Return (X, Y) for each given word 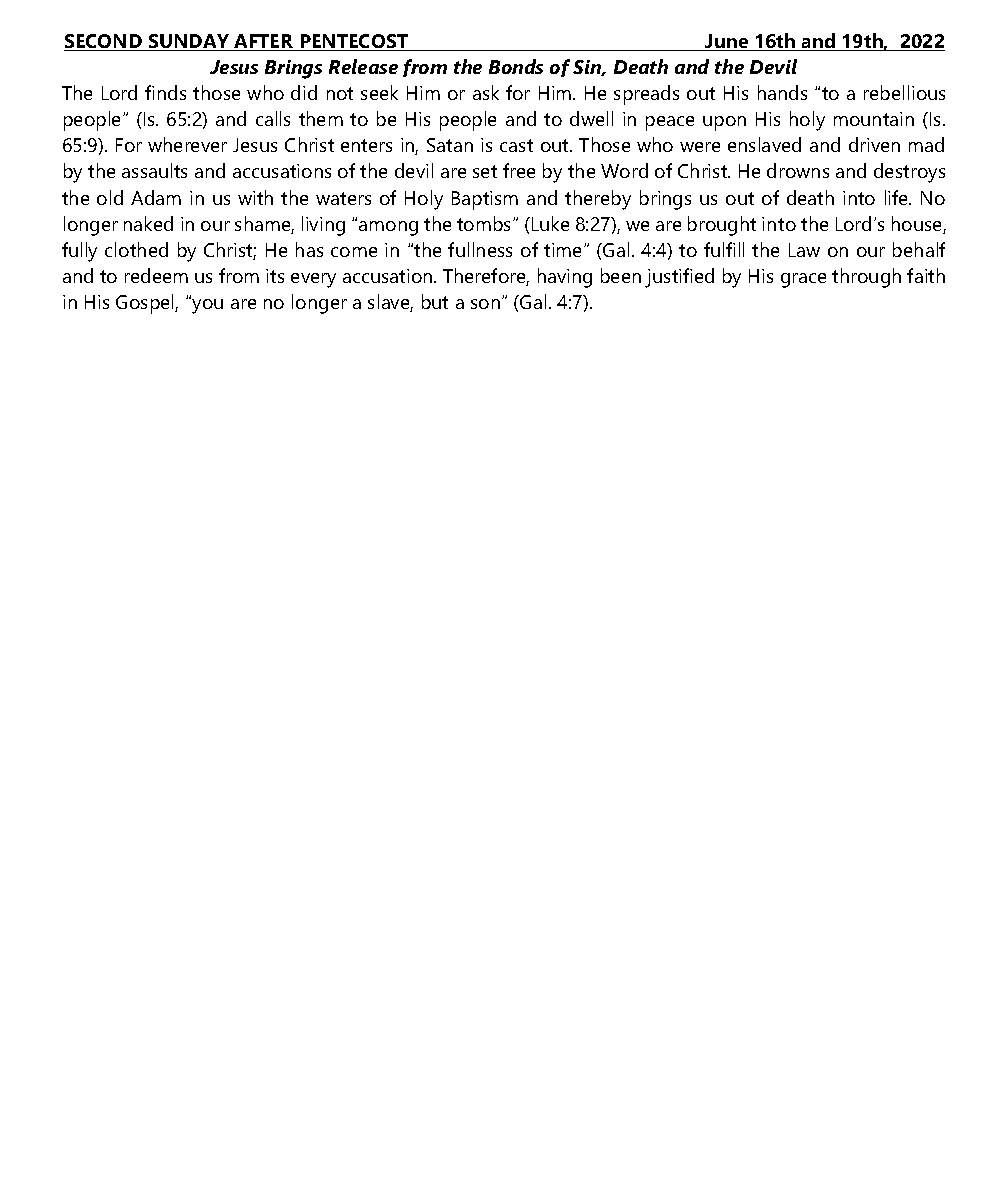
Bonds (516, 66)
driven (874, 144)
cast (516, 145)
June (727, 42)
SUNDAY (189, 42)
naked (148, 223)
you (206, 305)
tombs (485, 223)
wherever (187, 144)
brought (722, 226)
